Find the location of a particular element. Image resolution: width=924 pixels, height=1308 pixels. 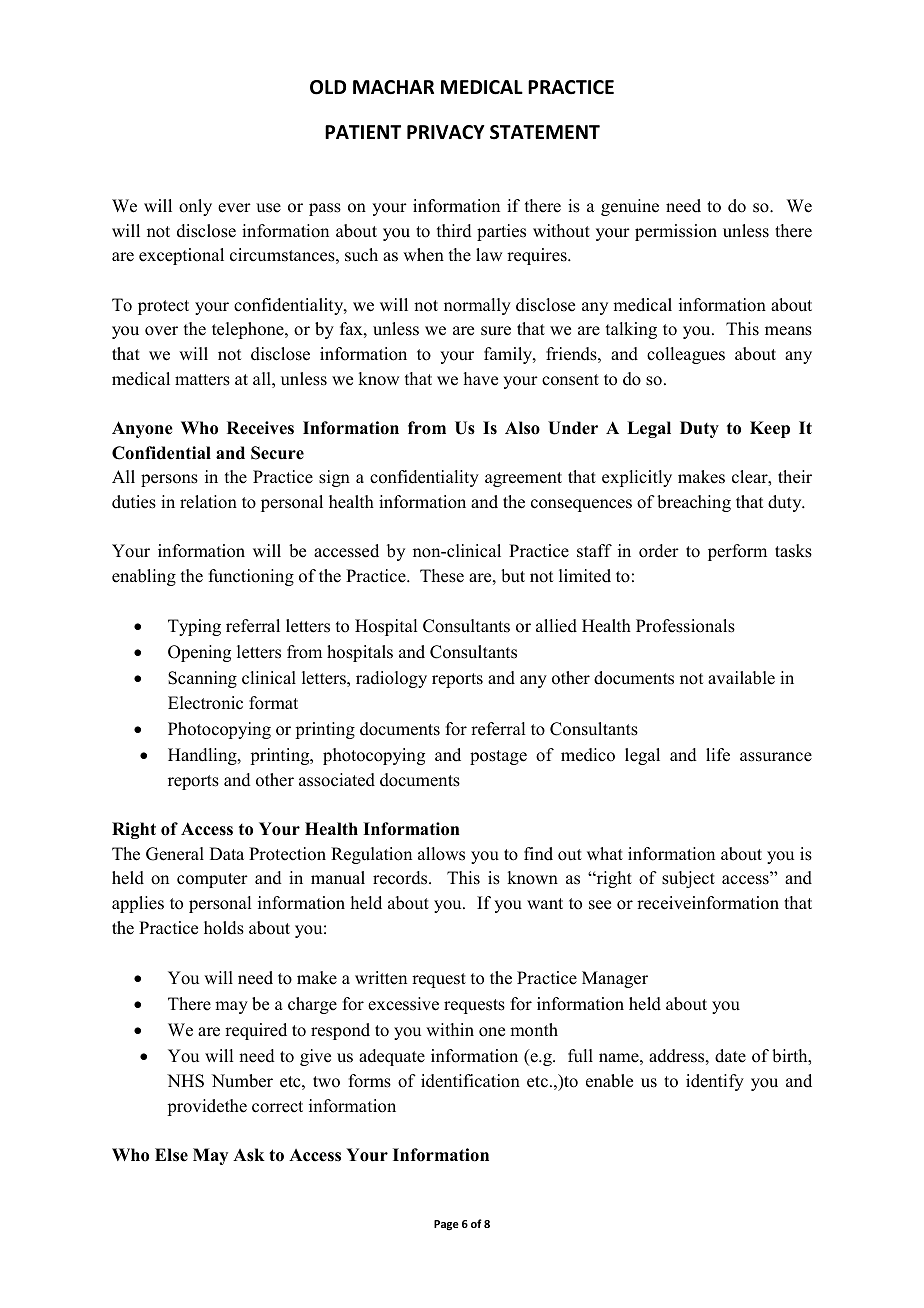

available is located at coordinates (741, 678).
